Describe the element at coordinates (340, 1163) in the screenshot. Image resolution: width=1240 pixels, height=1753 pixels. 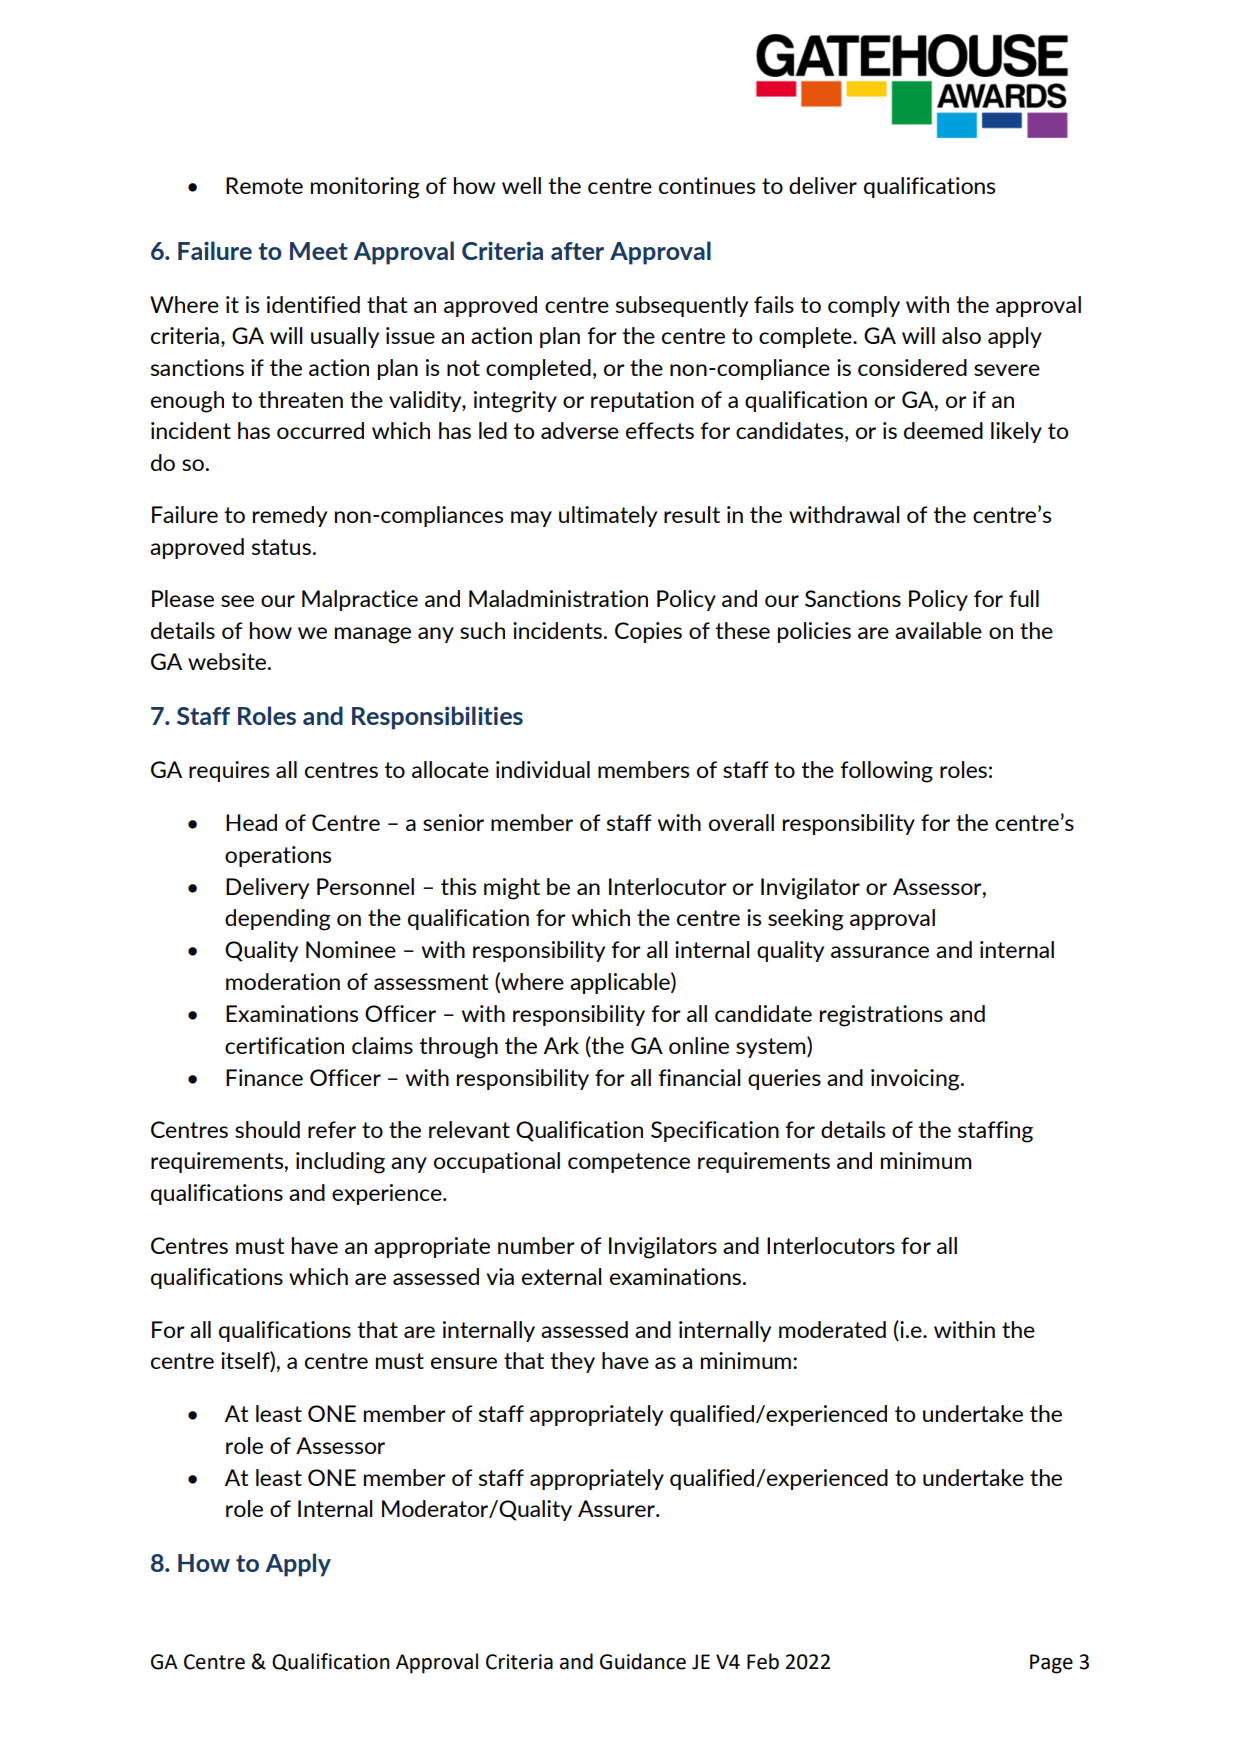
I see `including` at that location.
